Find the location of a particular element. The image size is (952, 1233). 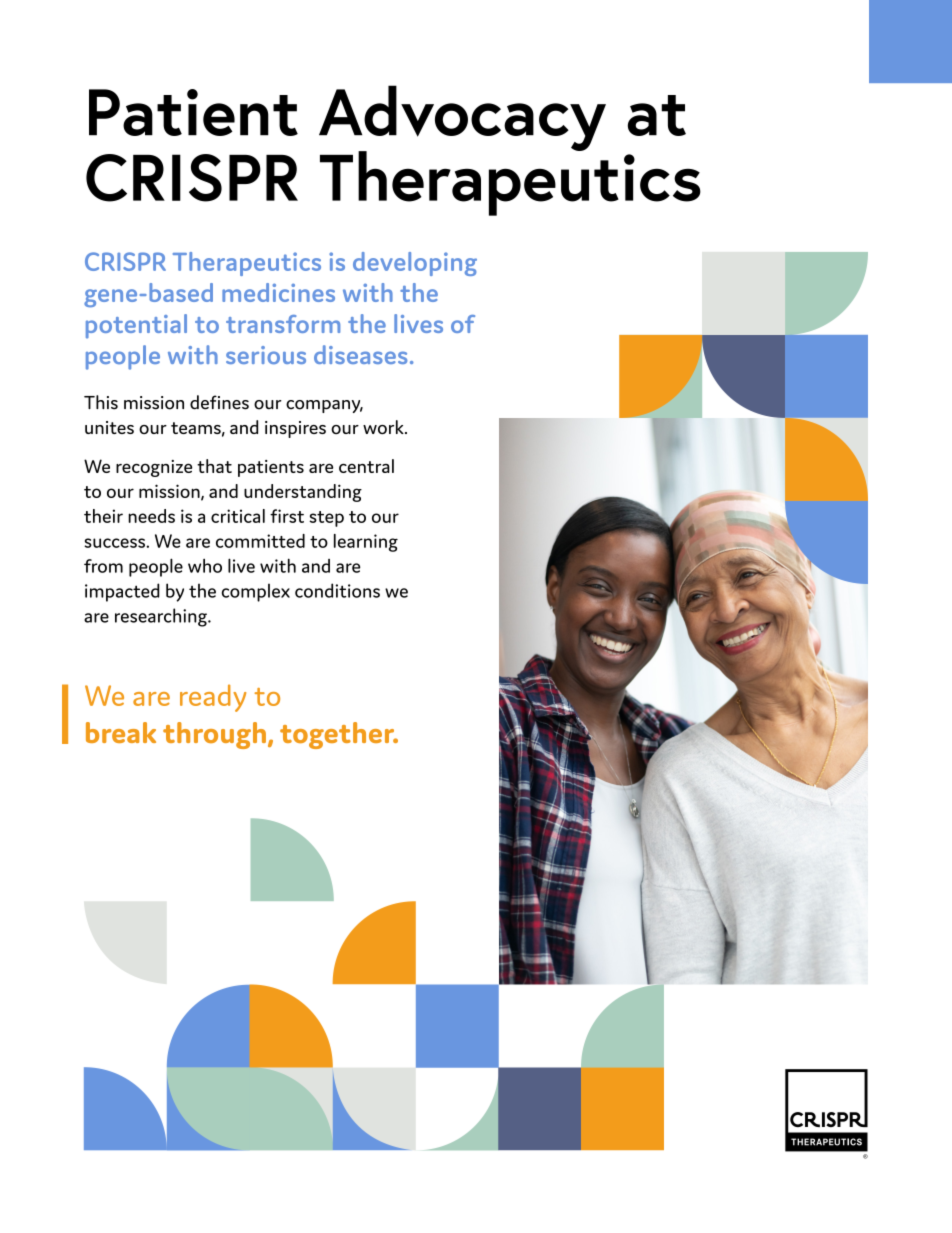

medicines is located at coordinates (278, 292).
